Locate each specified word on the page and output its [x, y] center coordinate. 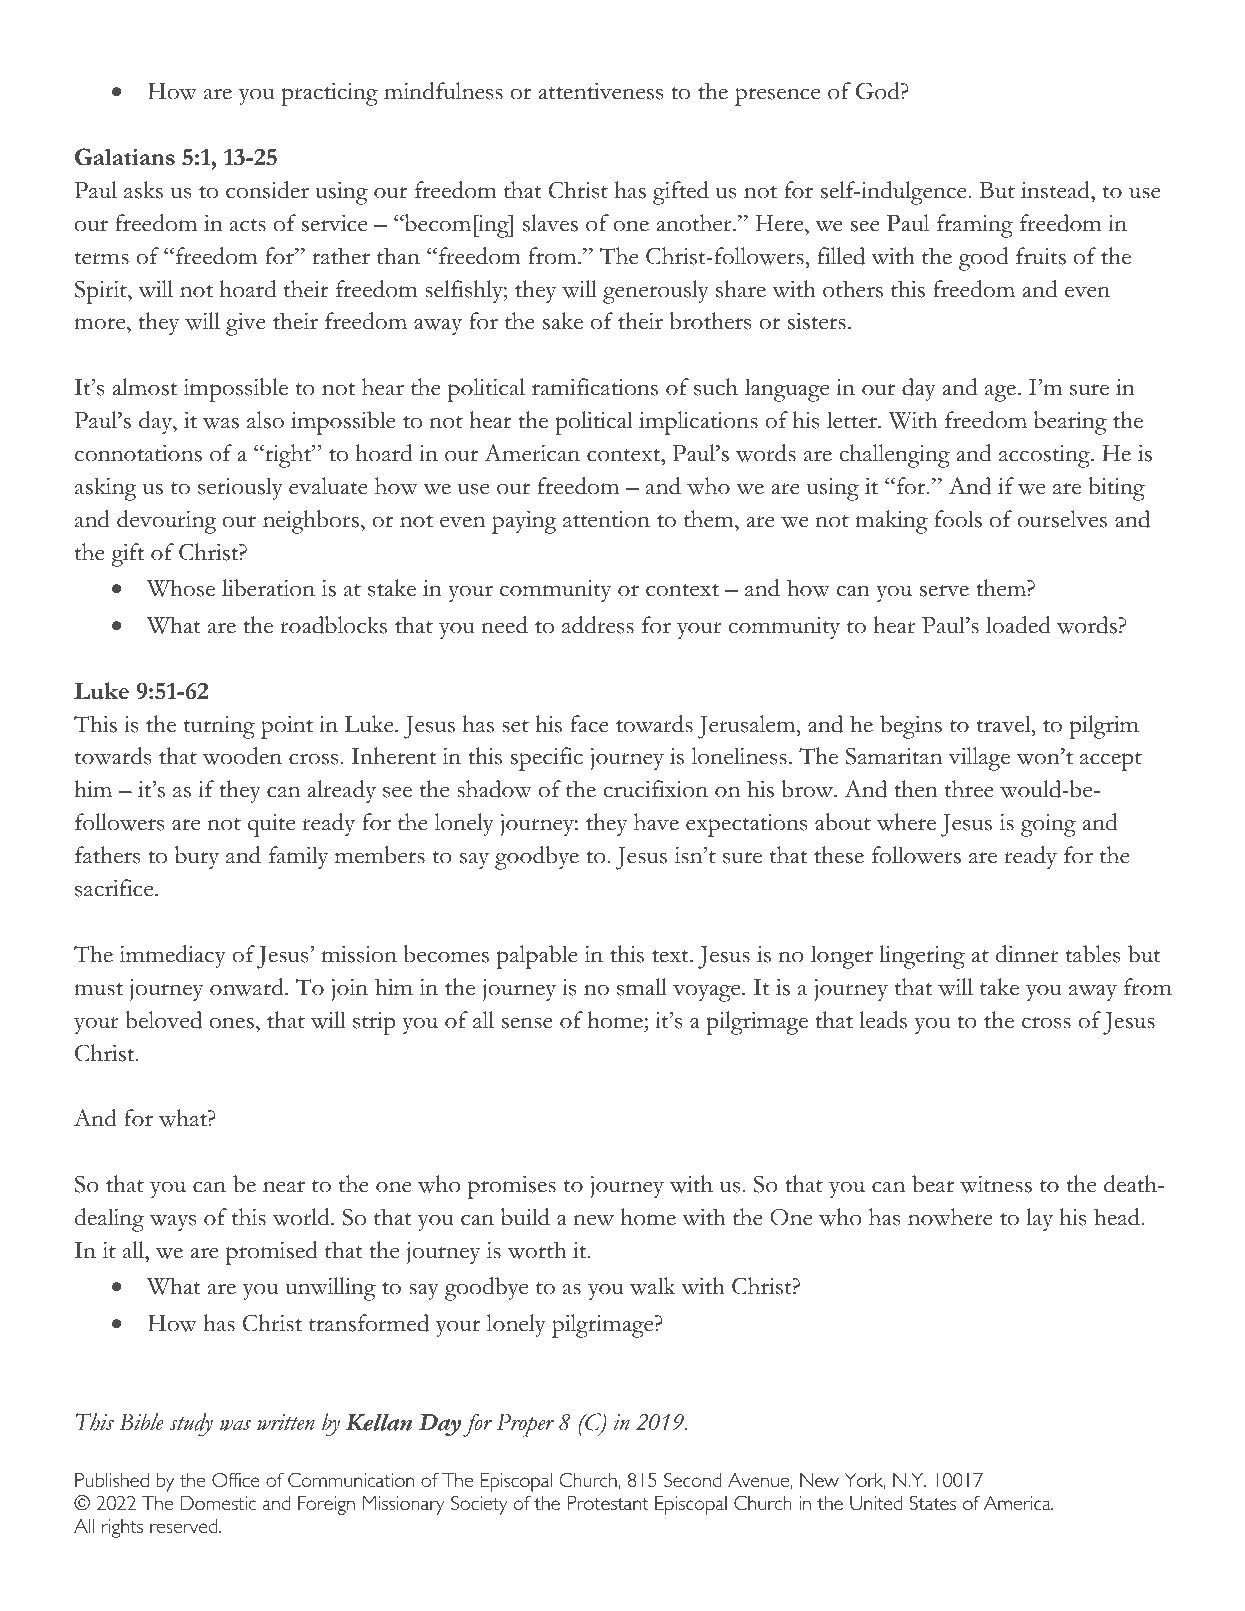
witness [996, 1184]
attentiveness [600, 91]
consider [267, 190]
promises [512, 1187]
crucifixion [655, 789]
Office [236, 1480]
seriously [240, 489]
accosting [1045, 456]
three [969, 789]
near [284, 1187]
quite [271, 825]
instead [1056, 191]
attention [606, 519]
